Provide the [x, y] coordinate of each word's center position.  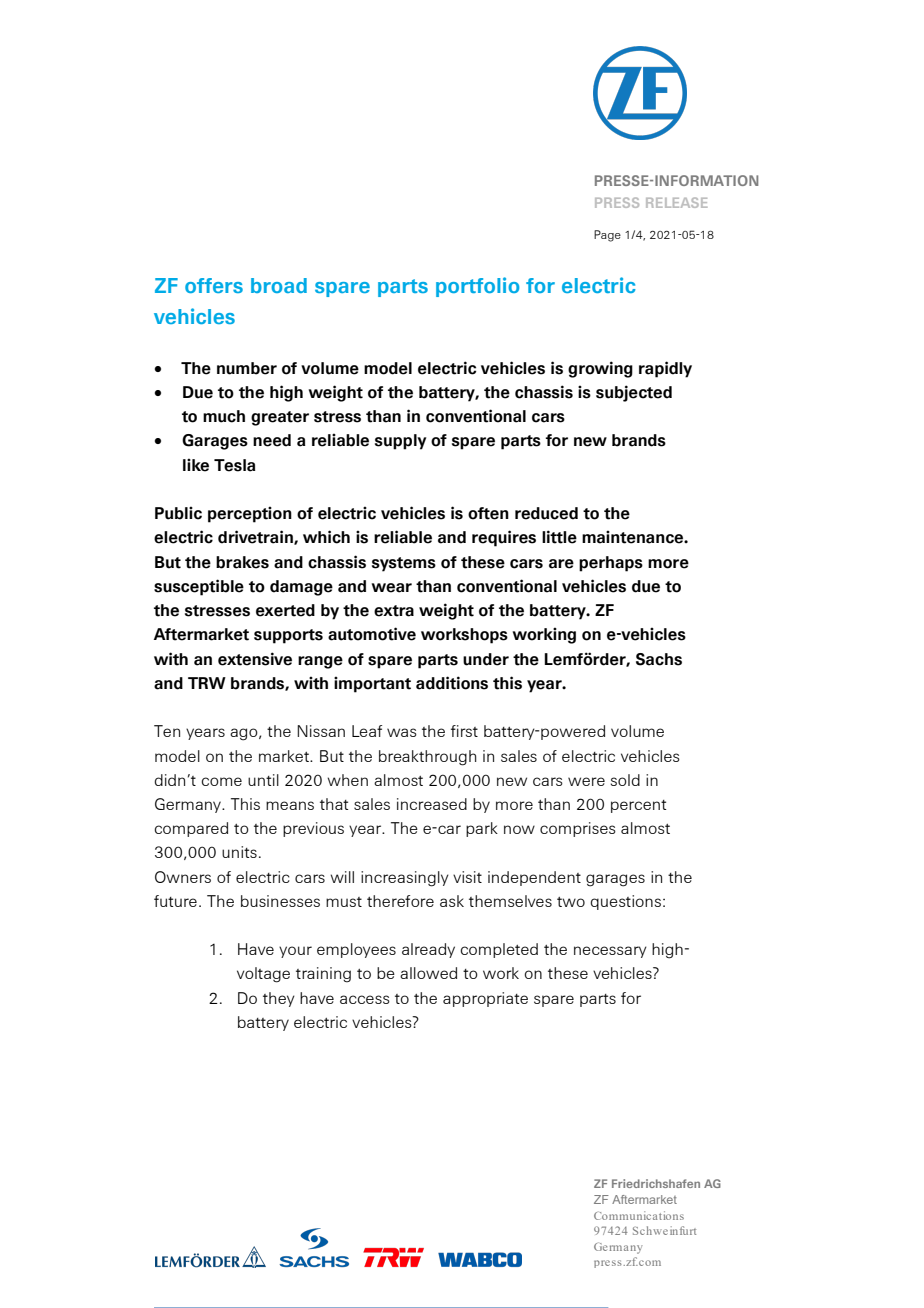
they [279, 999]
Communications [639, 1215]
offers [214, 285]
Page [607, 236]
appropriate [485, 999]
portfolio [477, 287]
